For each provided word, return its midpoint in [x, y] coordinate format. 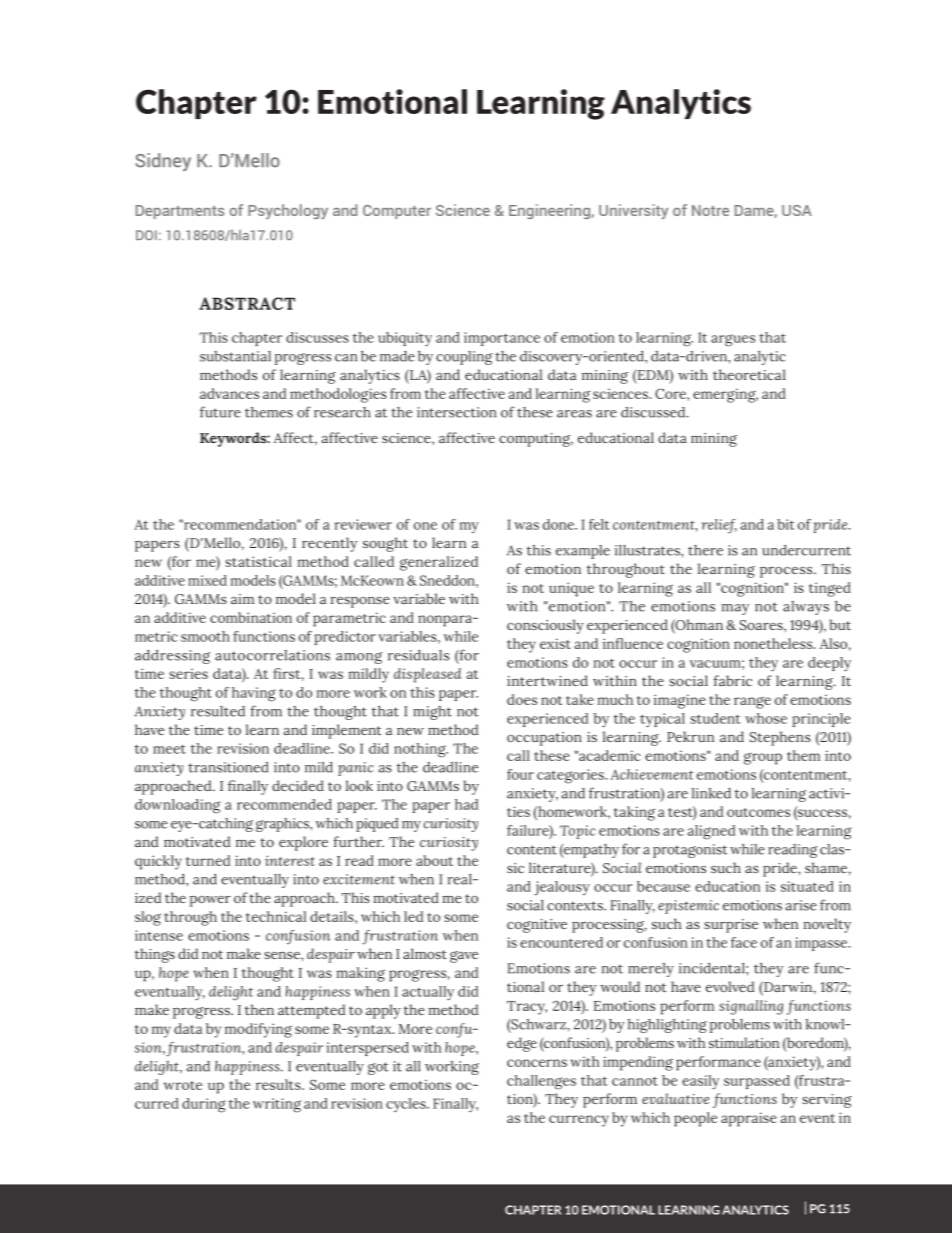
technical [276, 916]
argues [733, 340]
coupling [464, 358]
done [559, 524]
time [208, 730]
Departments [180, 212]
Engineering [550, 211]
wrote [183, 1085]
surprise [731, 926]
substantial [235, 356]
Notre [710, 210]
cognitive [537, 926]
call [518, 755]
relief [719, 526]
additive [180, 617]
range [752, 703]
